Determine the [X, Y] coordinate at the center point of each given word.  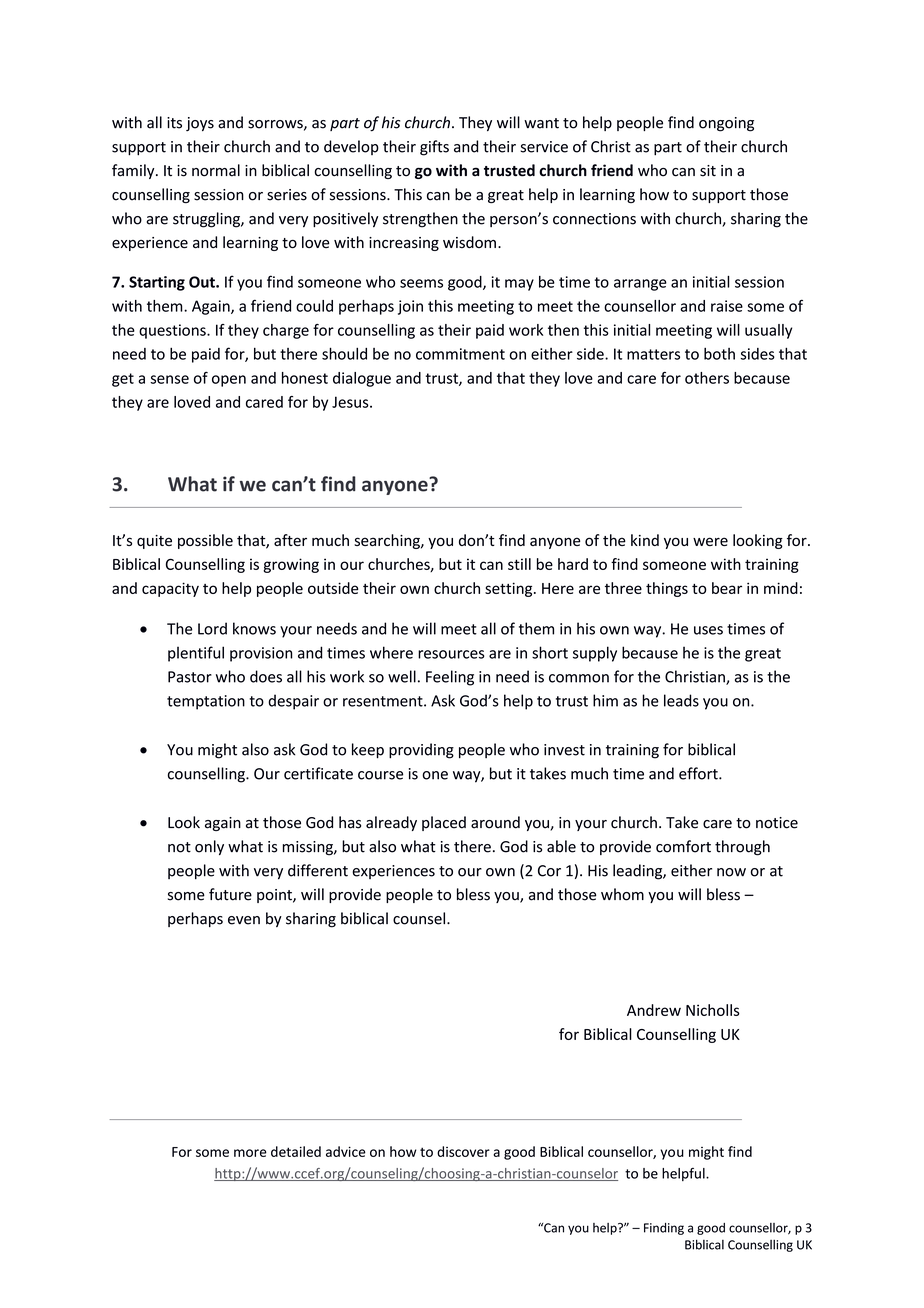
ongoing [726, 124]
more [250, 1153]
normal [216, 170]
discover [463, 1151]
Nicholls [713, 1010]
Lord [212, 628]
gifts [434, 148]
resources [451, 654]
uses [708, 630]
